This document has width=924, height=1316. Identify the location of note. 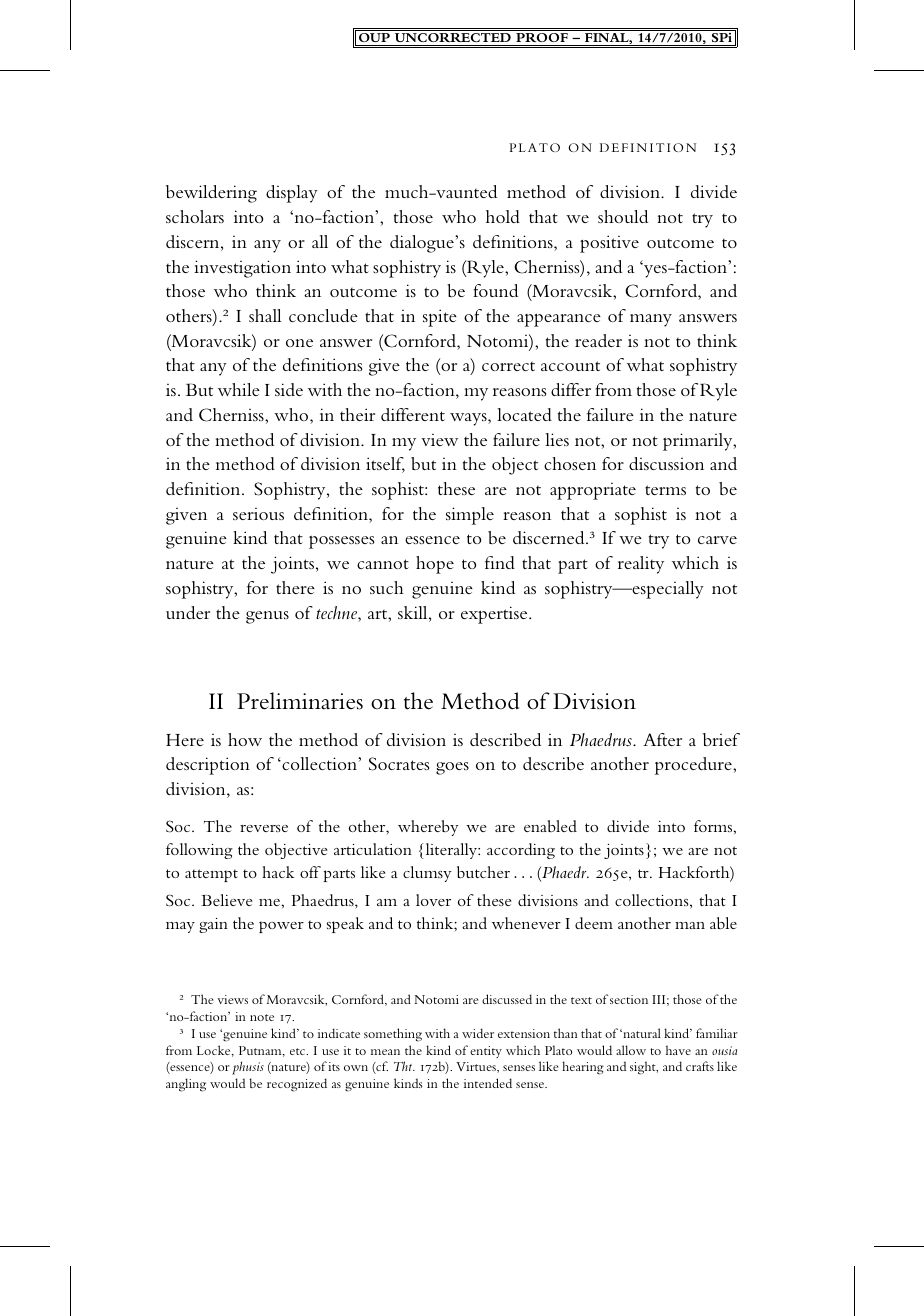
(262, 1017).
